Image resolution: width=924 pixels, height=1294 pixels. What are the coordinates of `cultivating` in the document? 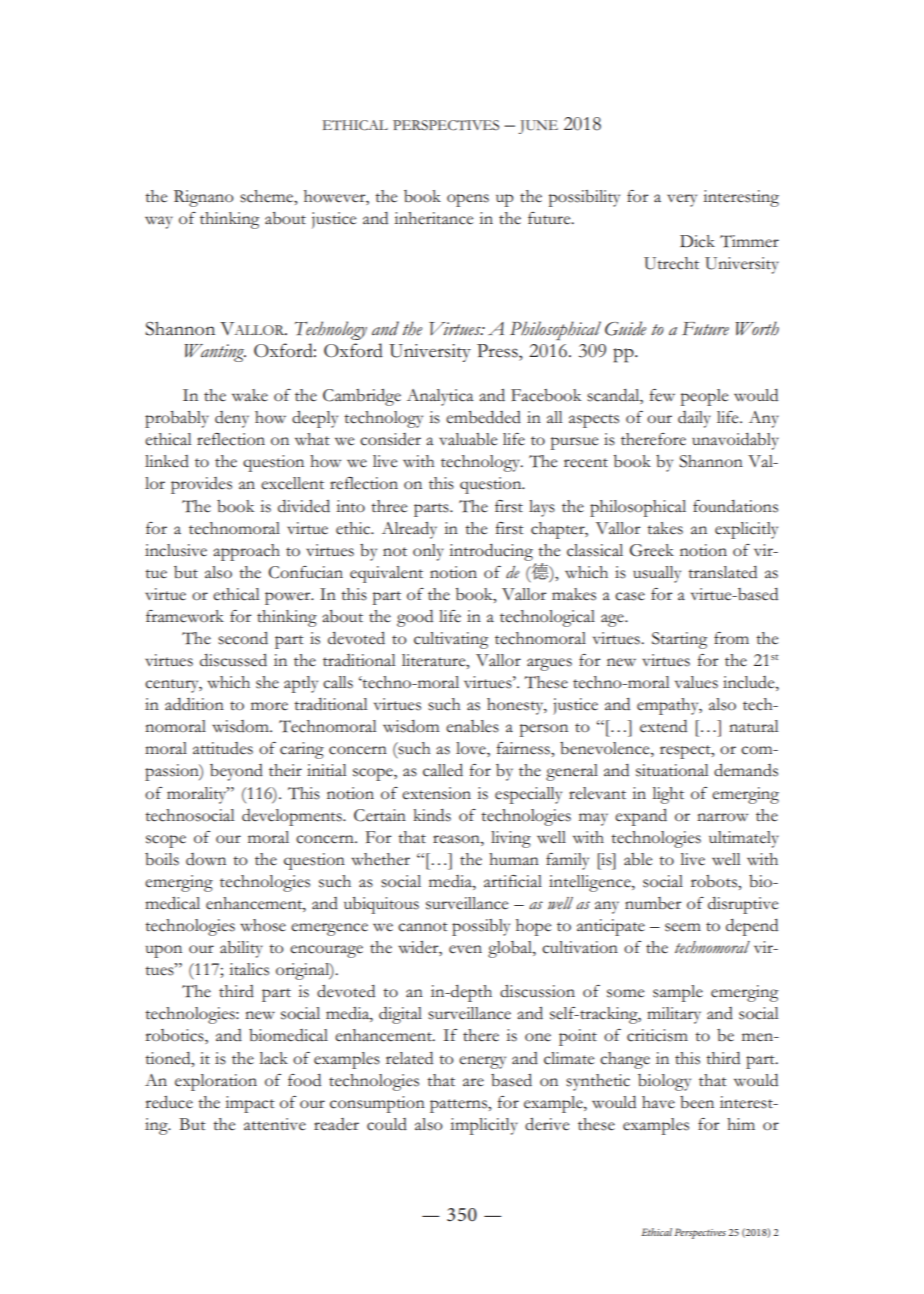 It's located at (451, 640).
